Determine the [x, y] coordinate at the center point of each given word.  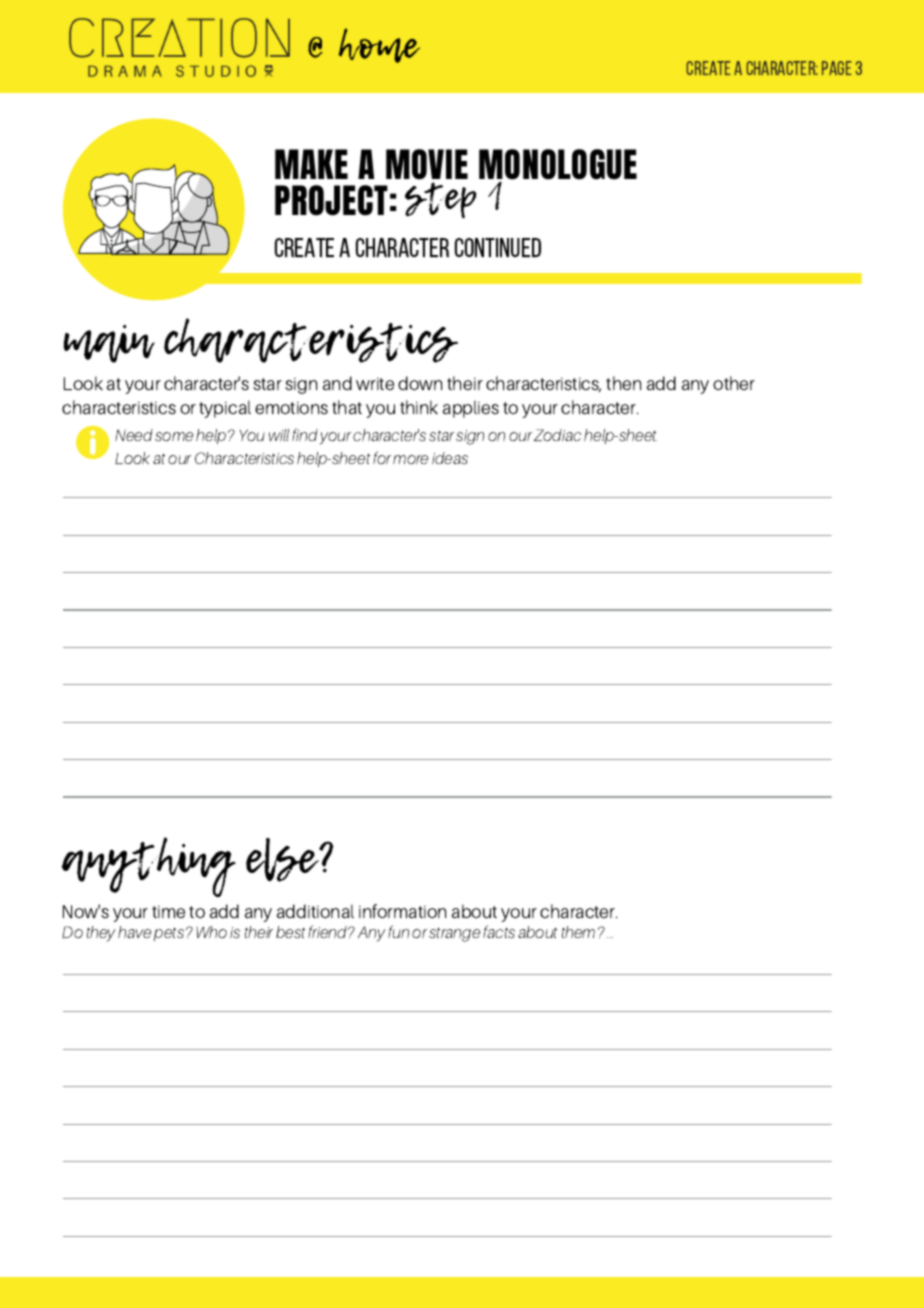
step [440, 200]
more [410, 459]
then [623, 383]
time [168, 911]
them [578, 932]
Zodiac [557, 435]
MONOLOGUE [558, 166]
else [284, 860]
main [109, 344]
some [174, 437]
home [379, 45]
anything [149, 867]
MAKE [311, 164]
